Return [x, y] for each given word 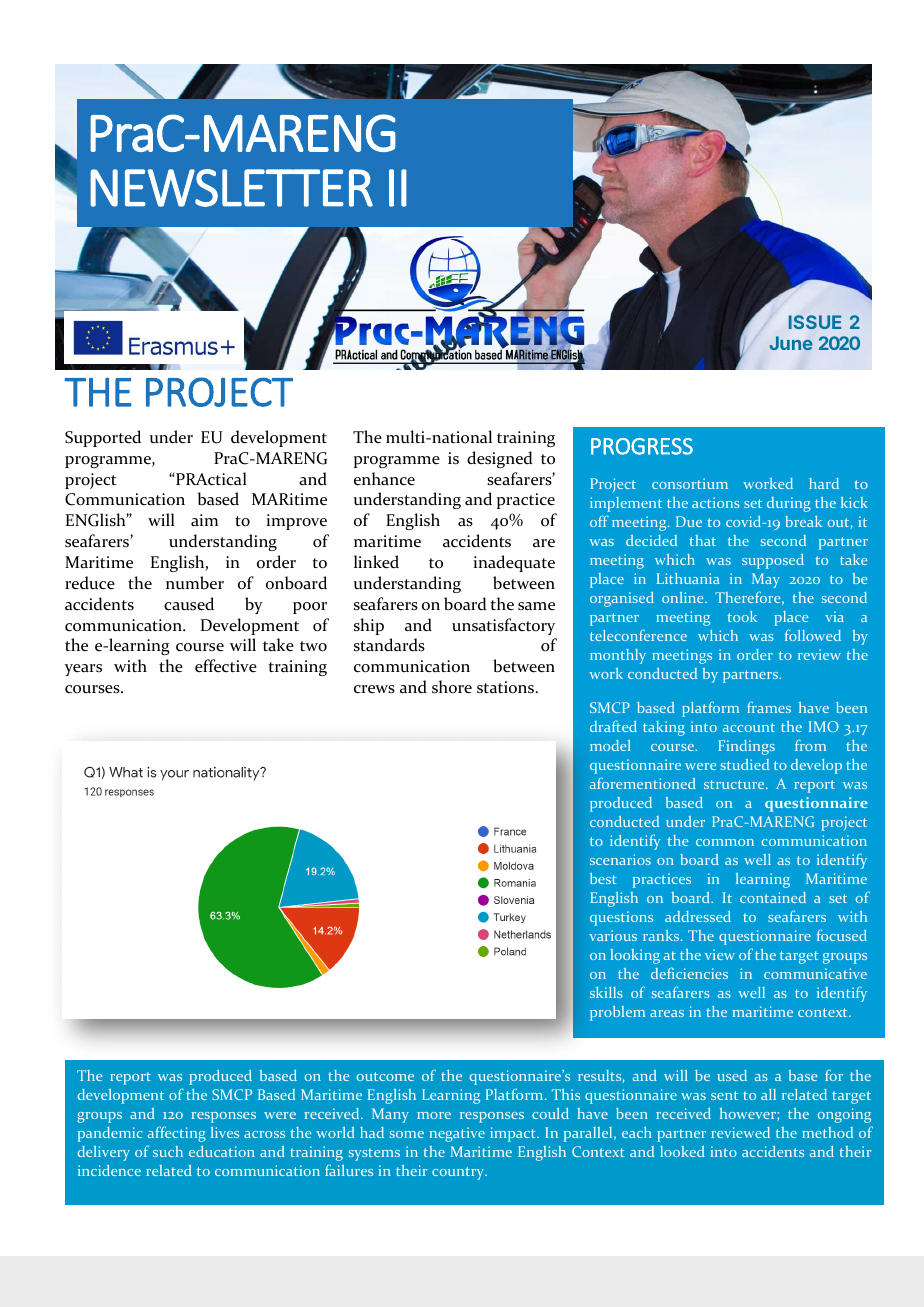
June [791, 343]
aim [204, 520]
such [168, 1151]
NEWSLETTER [231, 188]
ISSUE [815, 322]
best [603, 878]
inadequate [514, 563]
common [725, 842]
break [803, 521]
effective [226, 666]
